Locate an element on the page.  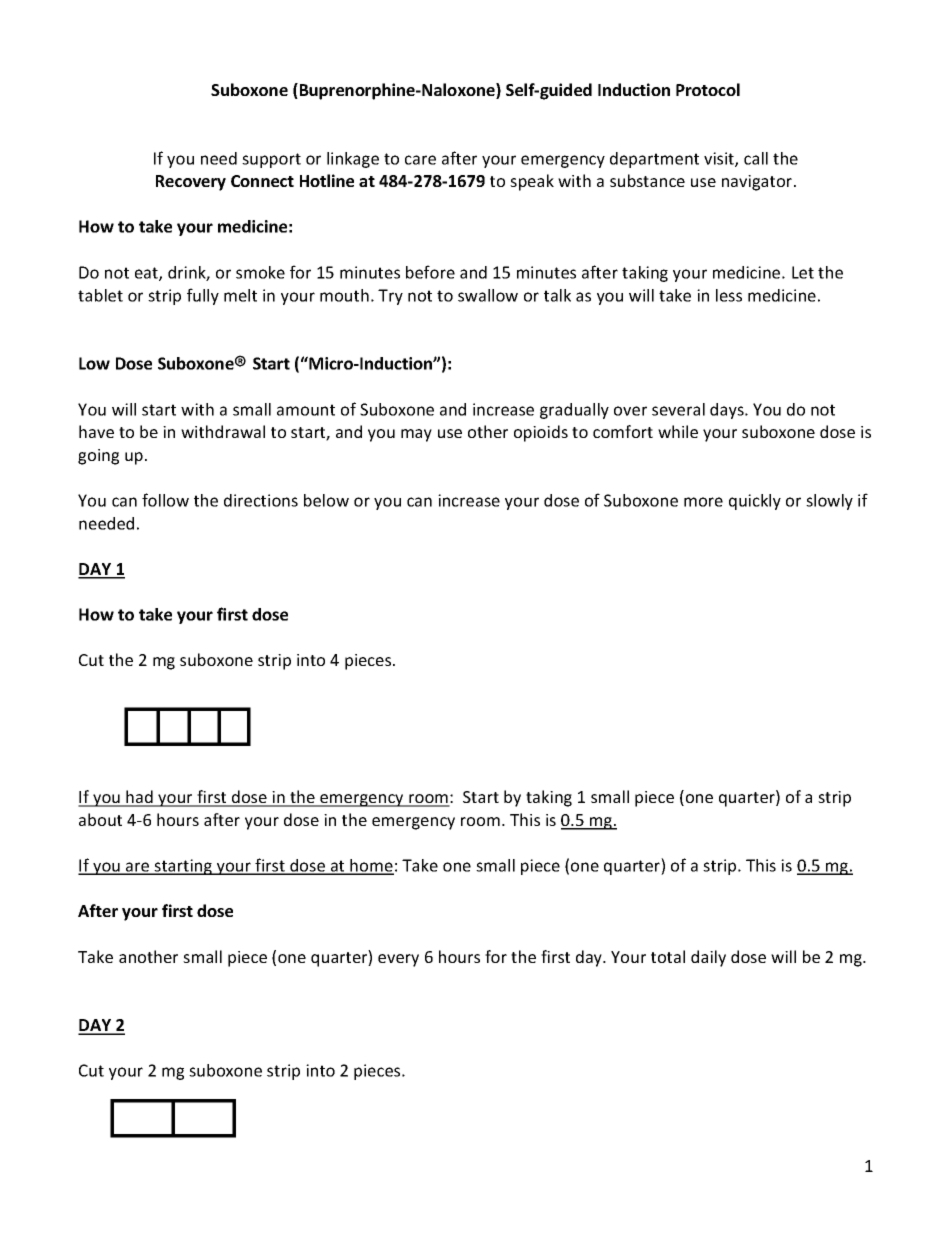
support is located at coordinates (271, 160).
